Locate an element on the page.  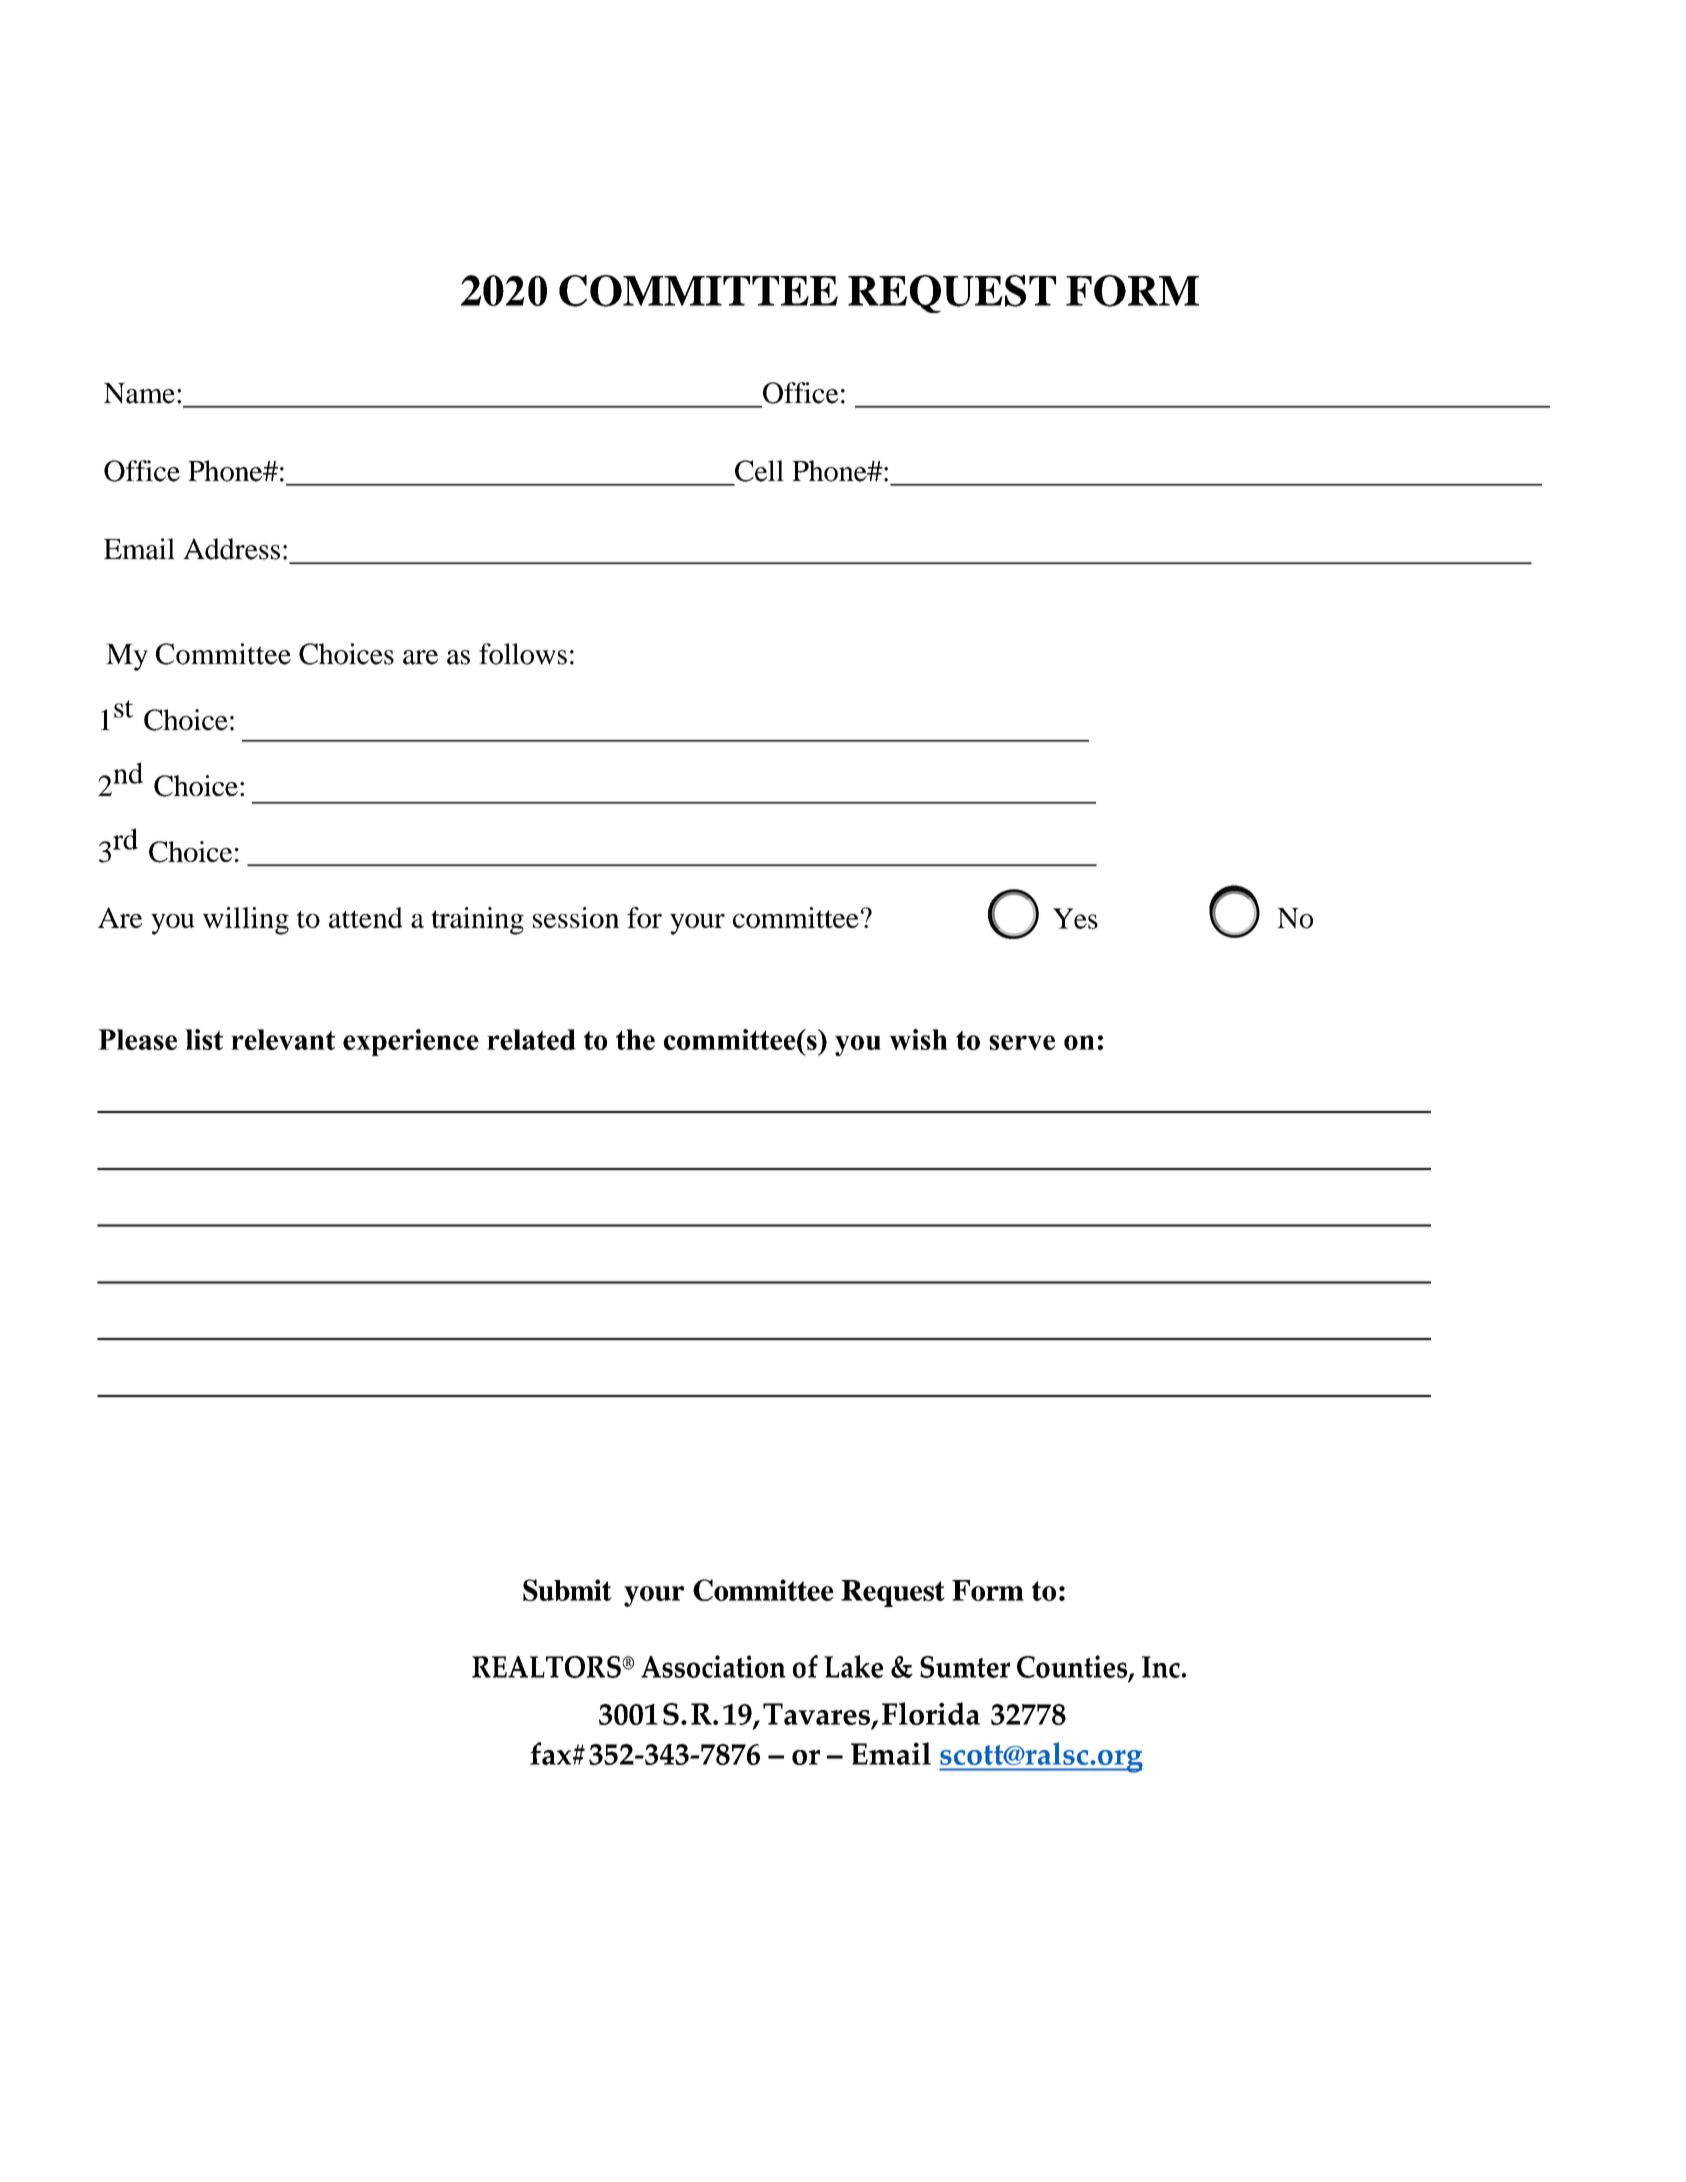
willing is located at coordinates (246, 921).
